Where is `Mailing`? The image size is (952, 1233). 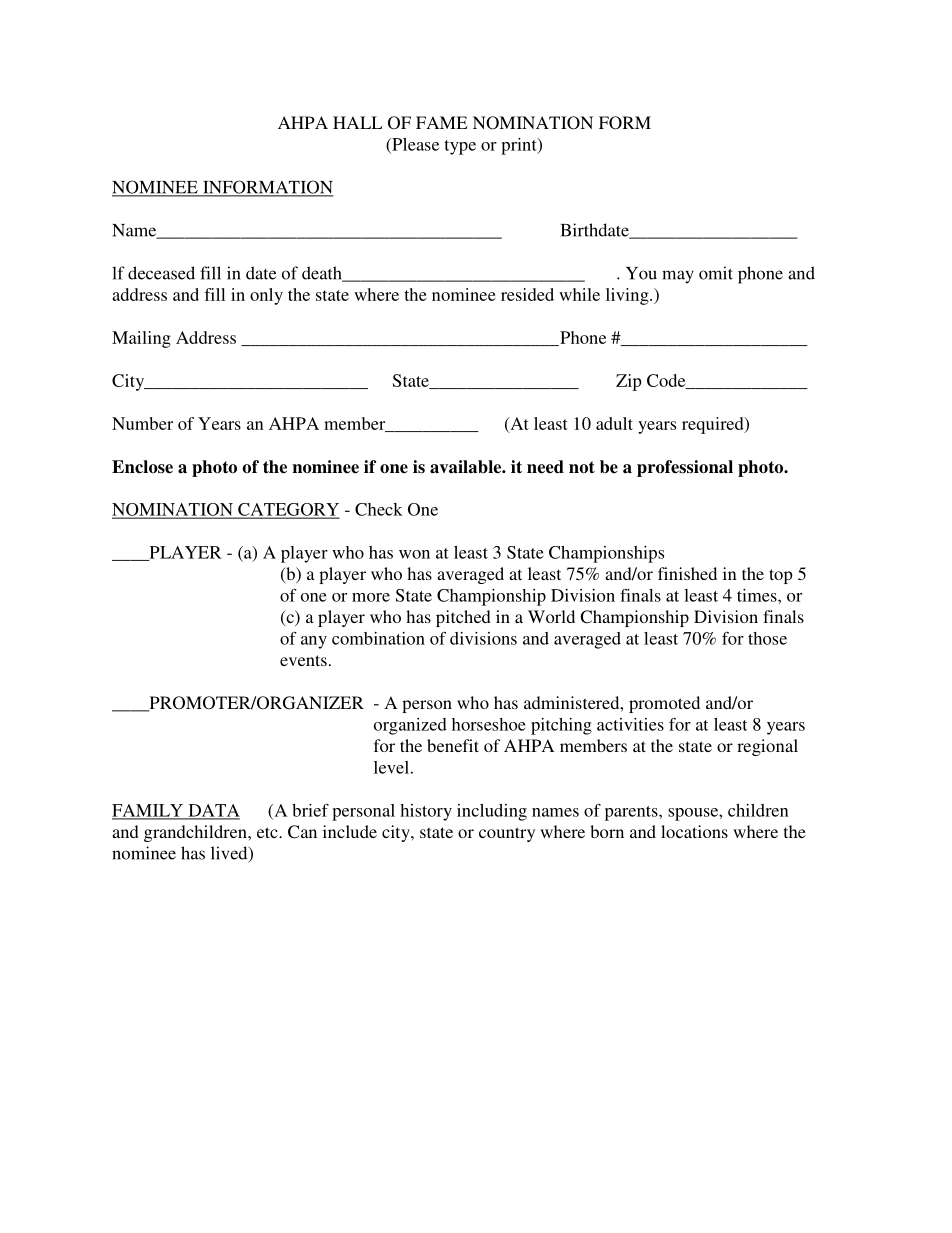
Mailing is located at coordinates (141, 339).
